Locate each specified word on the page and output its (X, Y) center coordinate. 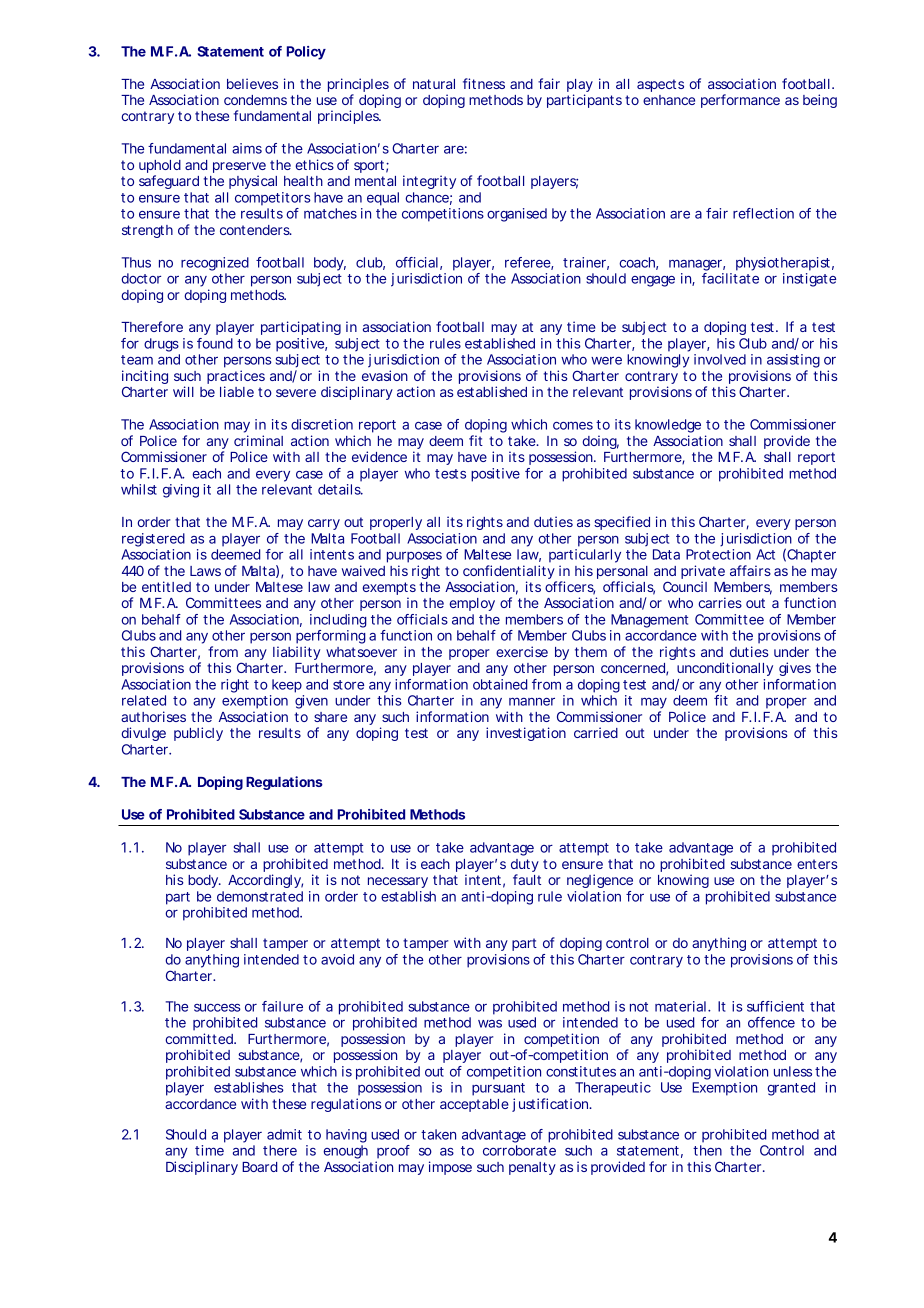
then (707, 1150)
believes (252, 83)
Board (259, 1167)
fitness (484, 83)
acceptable (474, 1105)
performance (740, 101)
